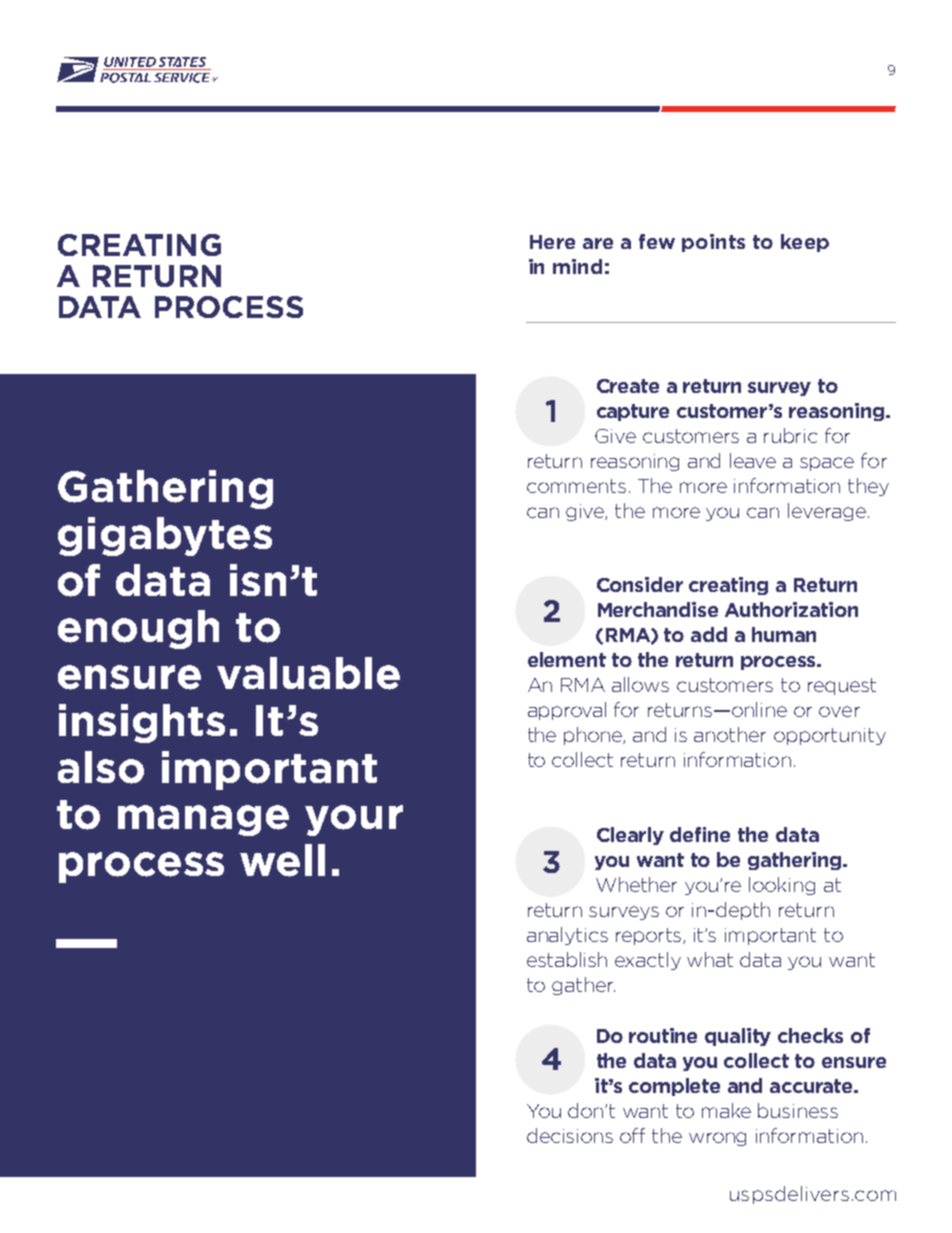  I want to click on leverage, so click(827, 512).
